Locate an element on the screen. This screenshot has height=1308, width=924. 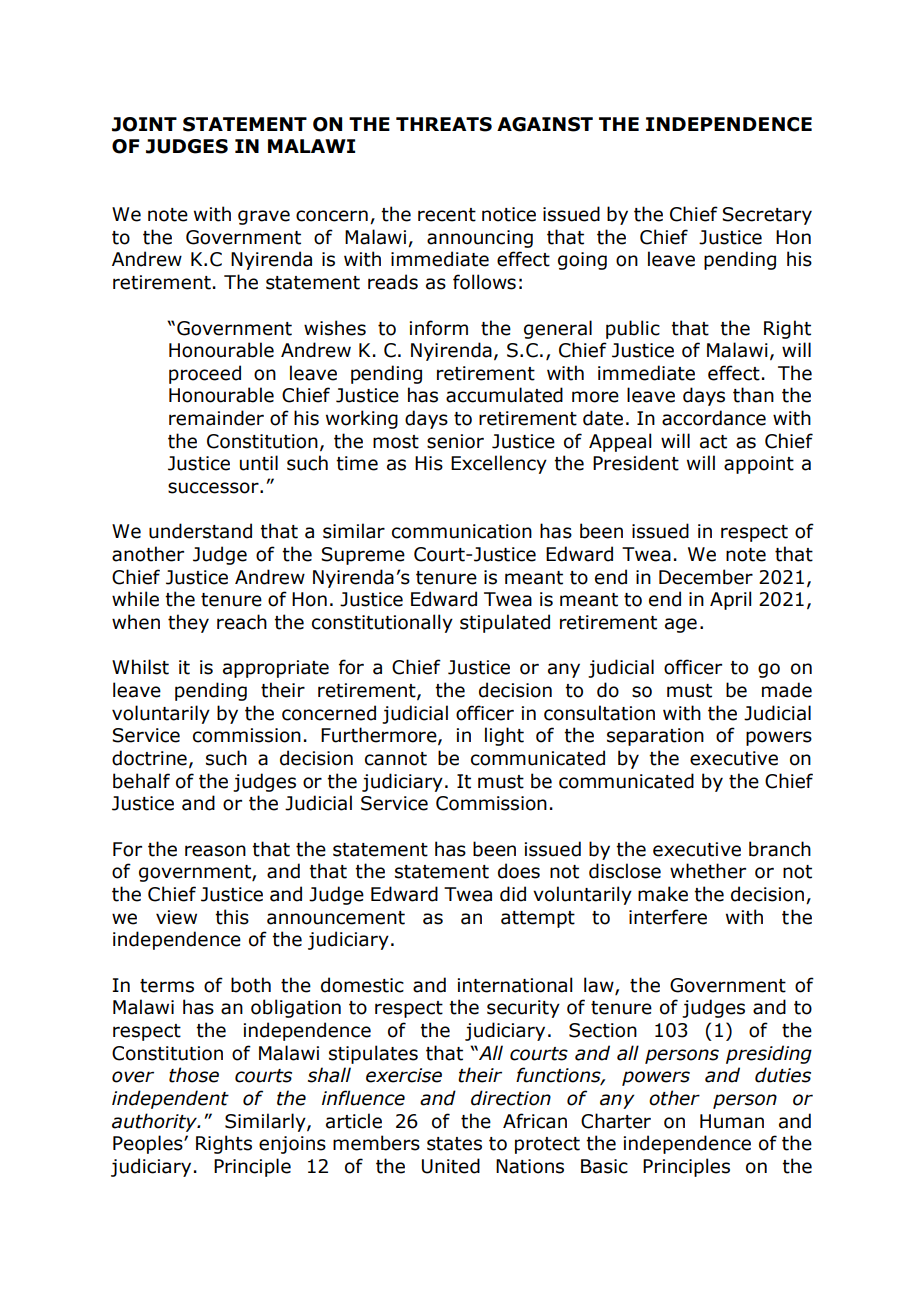
they is located at coordinates (188, 623).
